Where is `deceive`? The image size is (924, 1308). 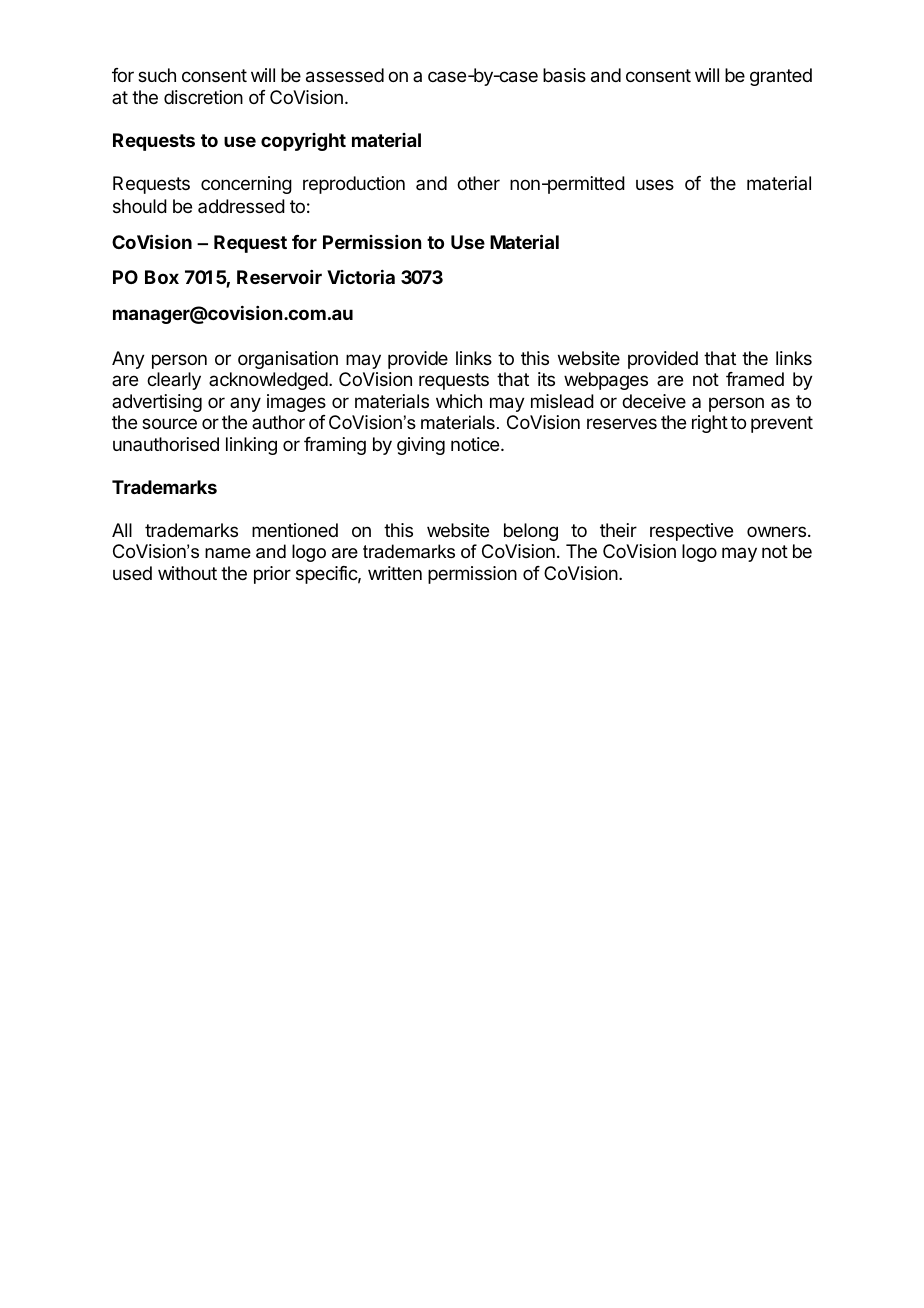 deceive is located at coordinates (654, 401).
